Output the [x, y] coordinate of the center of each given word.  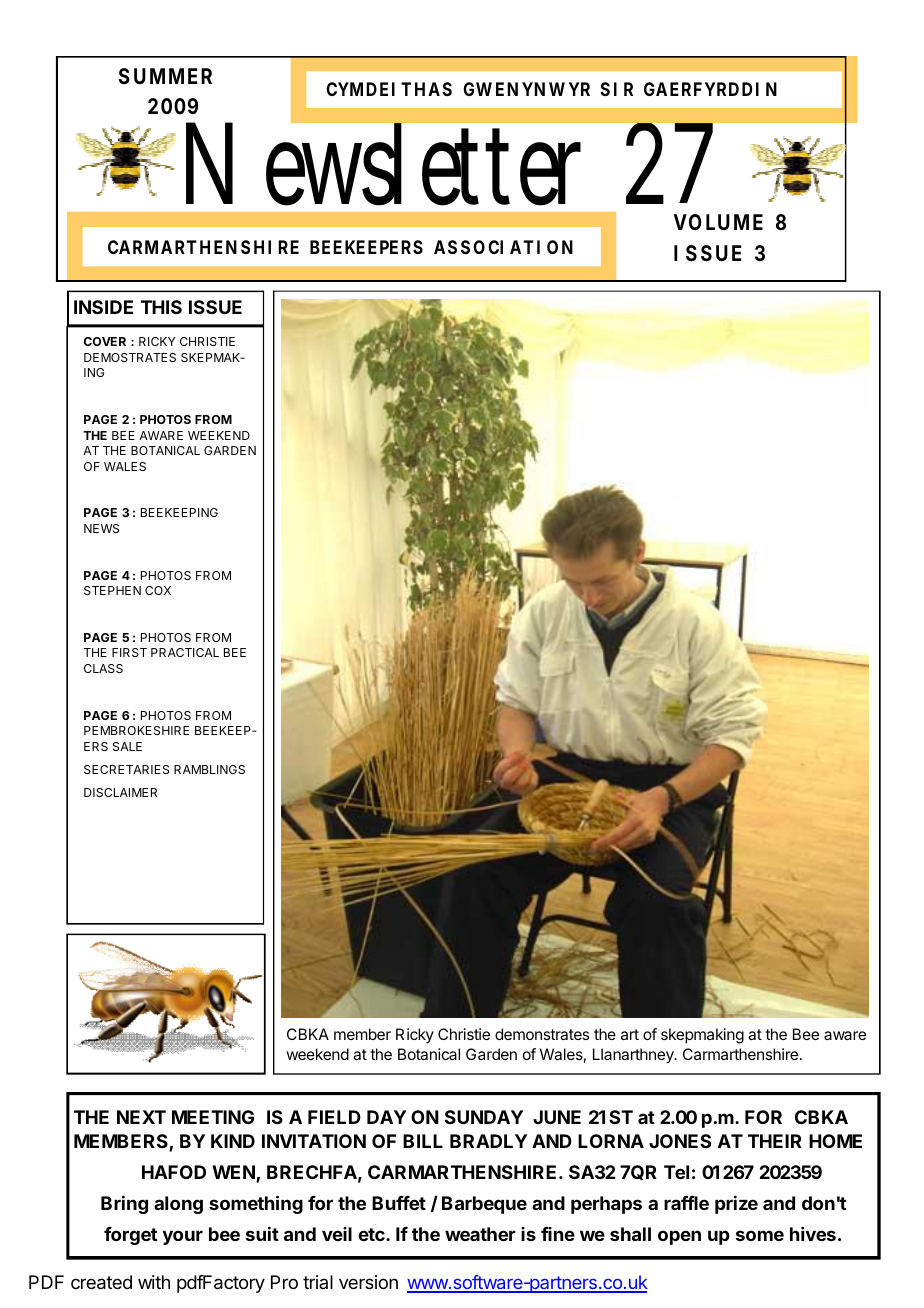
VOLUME [718, 222]
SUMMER [165, 76]
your [182, 1237]
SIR [616, 89]
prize [736, 1205]
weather [480, 1234]
